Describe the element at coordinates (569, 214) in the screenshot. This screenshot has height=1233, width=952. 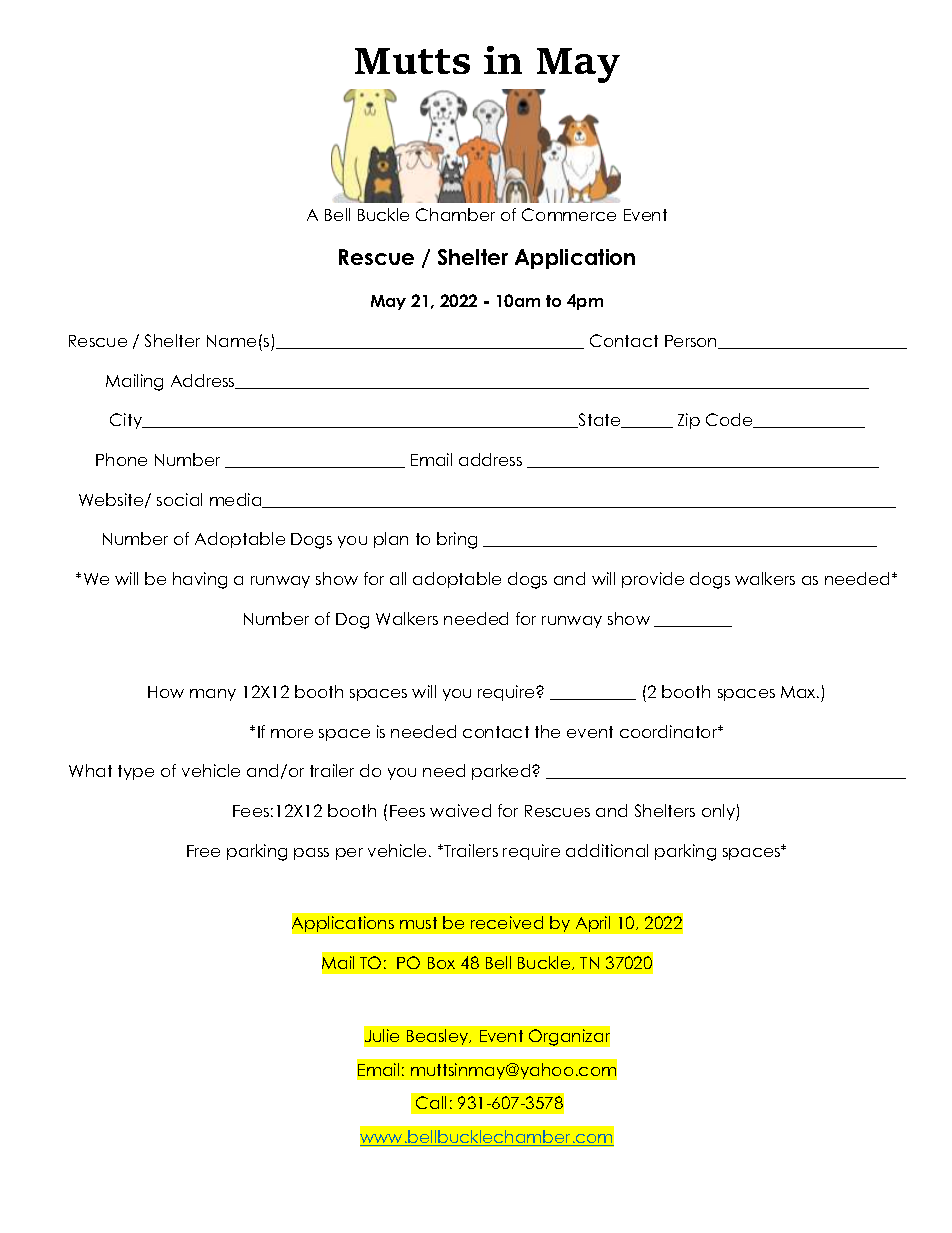
I see `Commerce` at that location.
